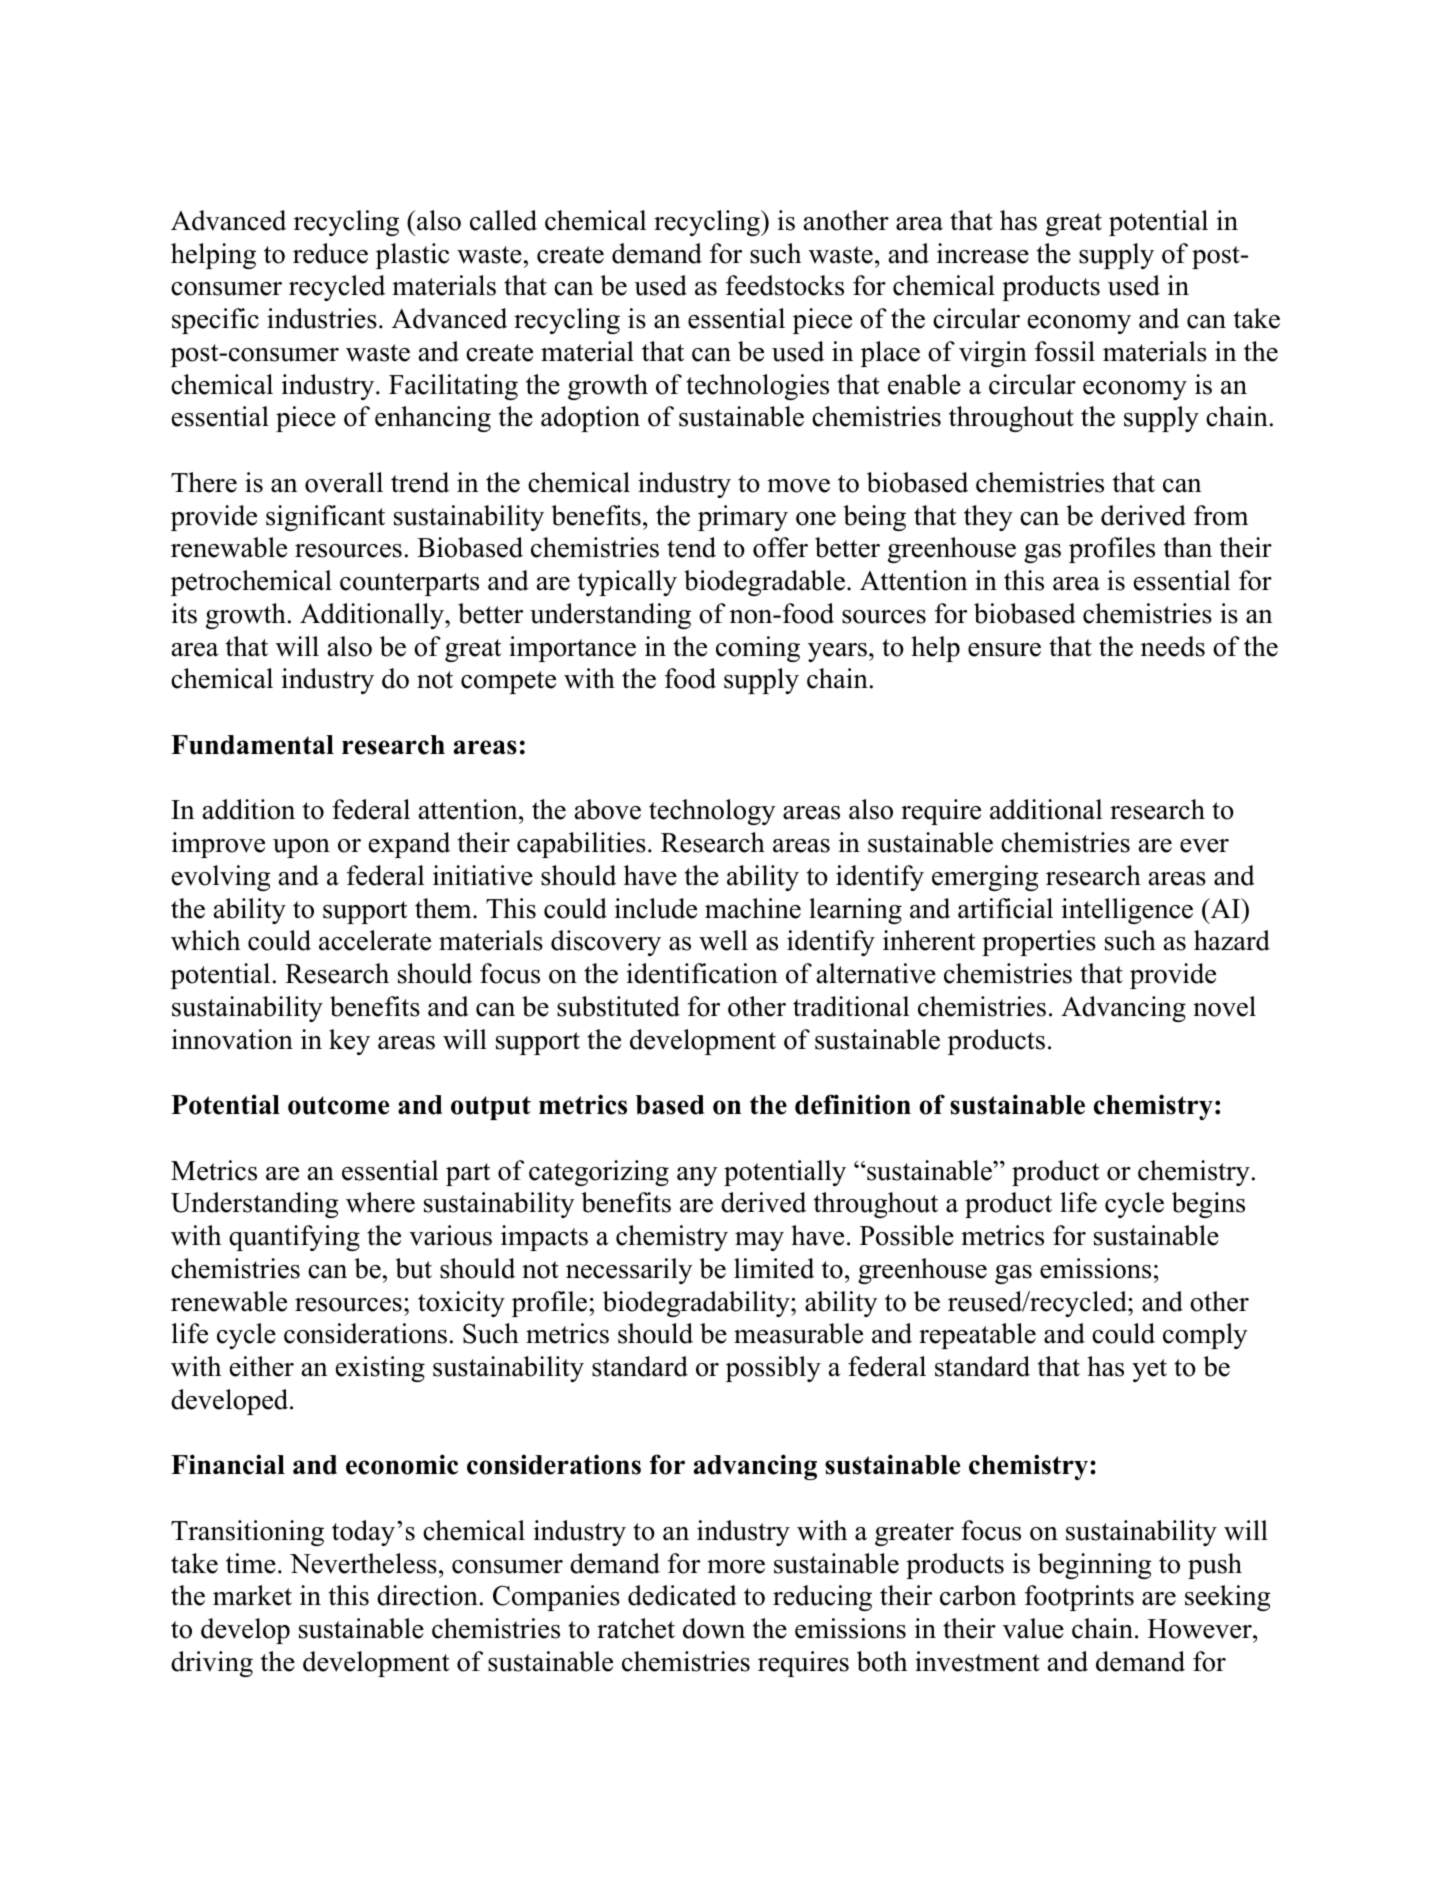  What do you see at coordinates (375, 940) in the document?
I see `accelerate` at bounding box center [375, 940].
